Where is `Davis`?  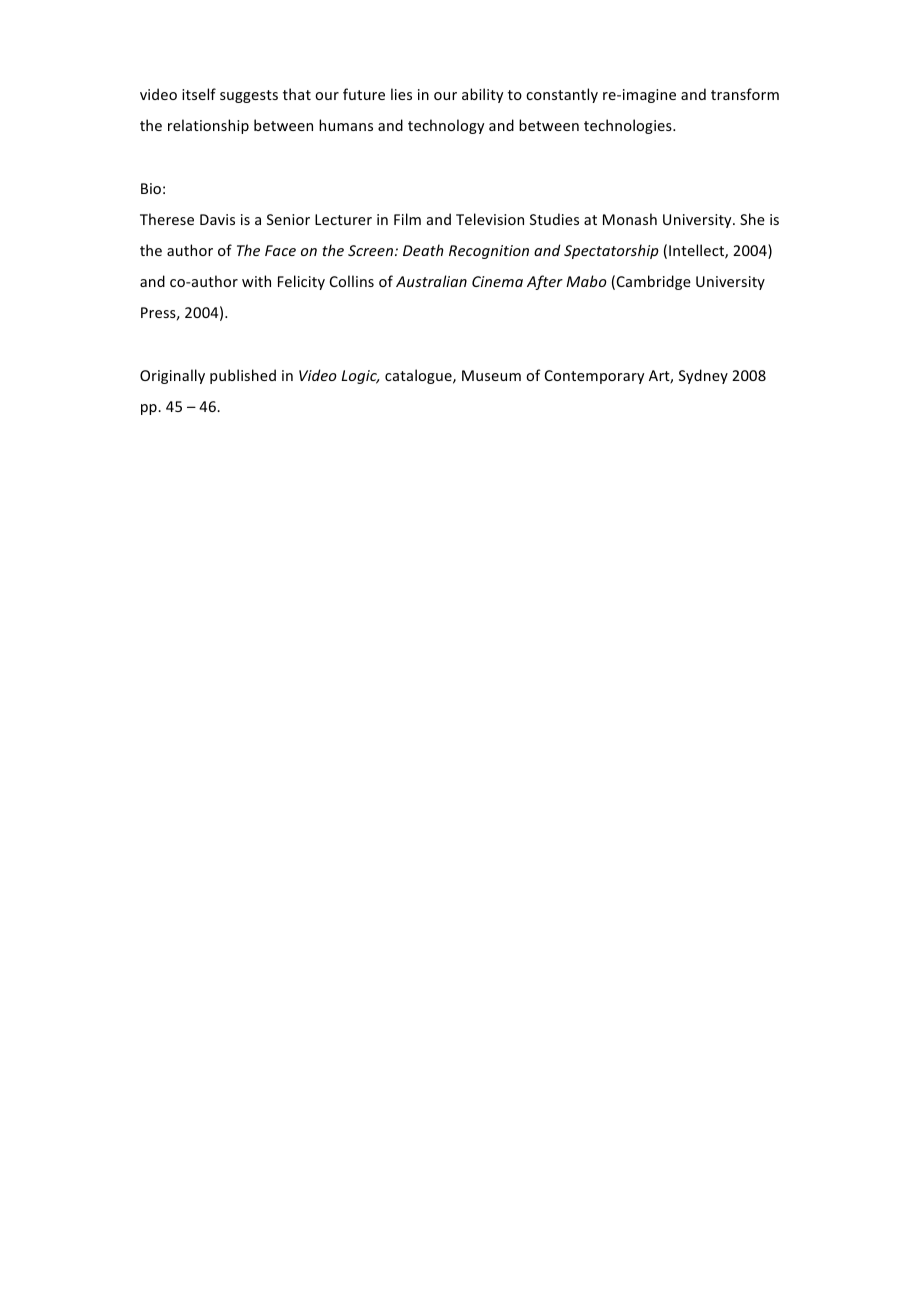
Davis is located at coordinates (217, 219).
